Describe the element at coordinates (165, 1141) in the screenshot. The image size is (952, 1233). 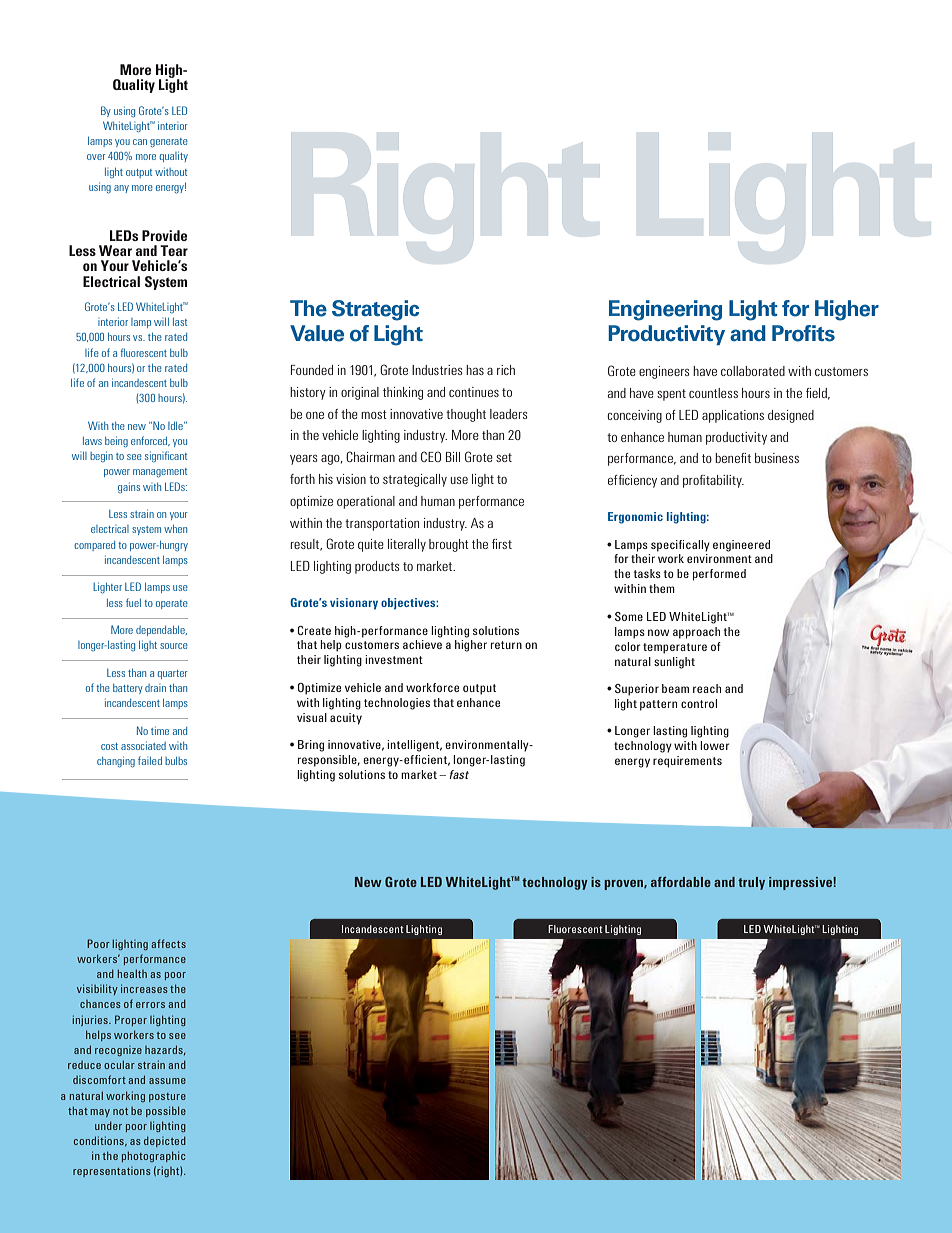
I see `depicted` at that location.
